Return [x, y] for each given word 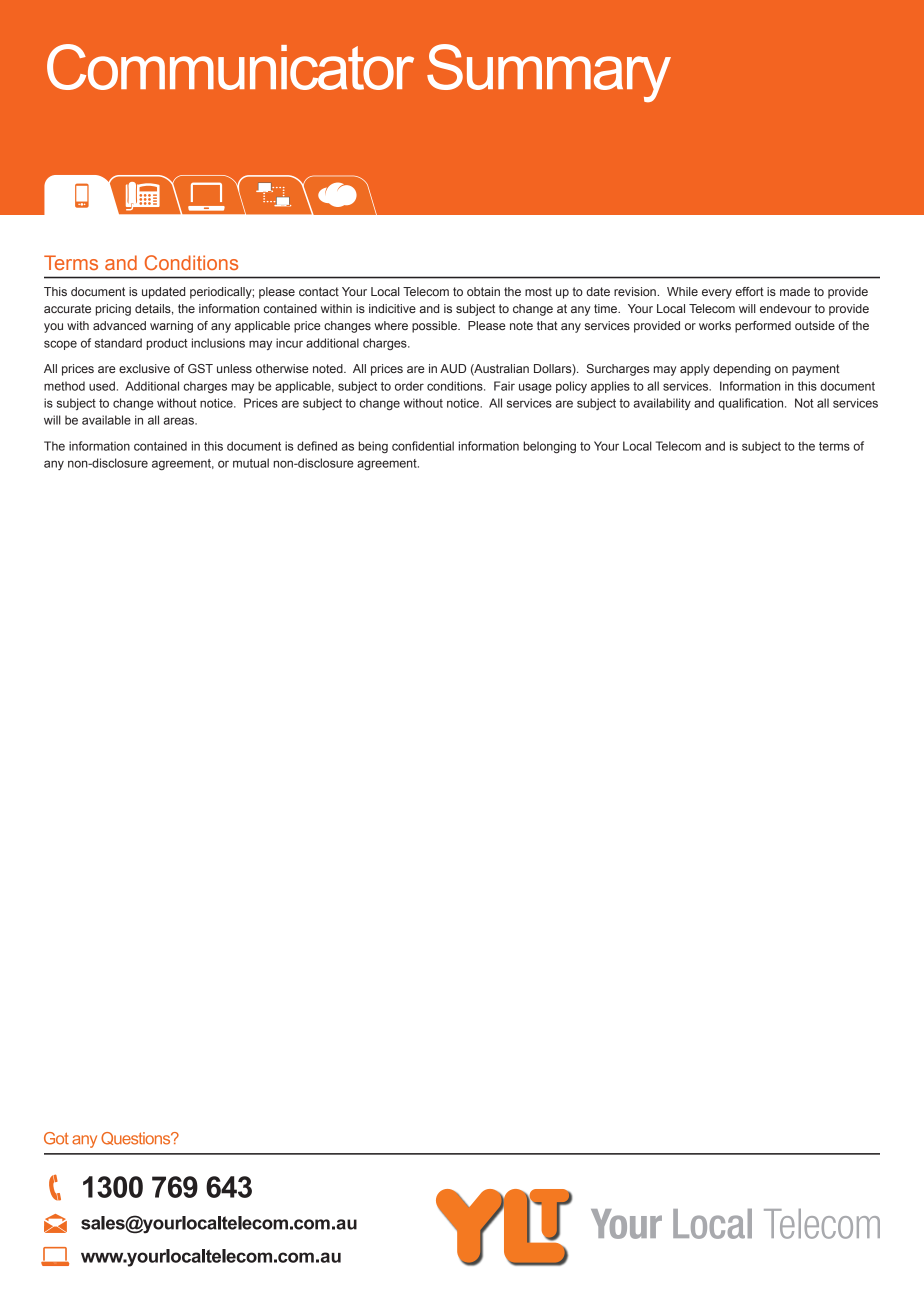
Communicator [230, 67]
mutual [251, 463]
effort [749, 291]
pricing [113, 310]
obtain [483, 291]
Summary [549, 73]
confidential [423, 446]
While [682, 291]
